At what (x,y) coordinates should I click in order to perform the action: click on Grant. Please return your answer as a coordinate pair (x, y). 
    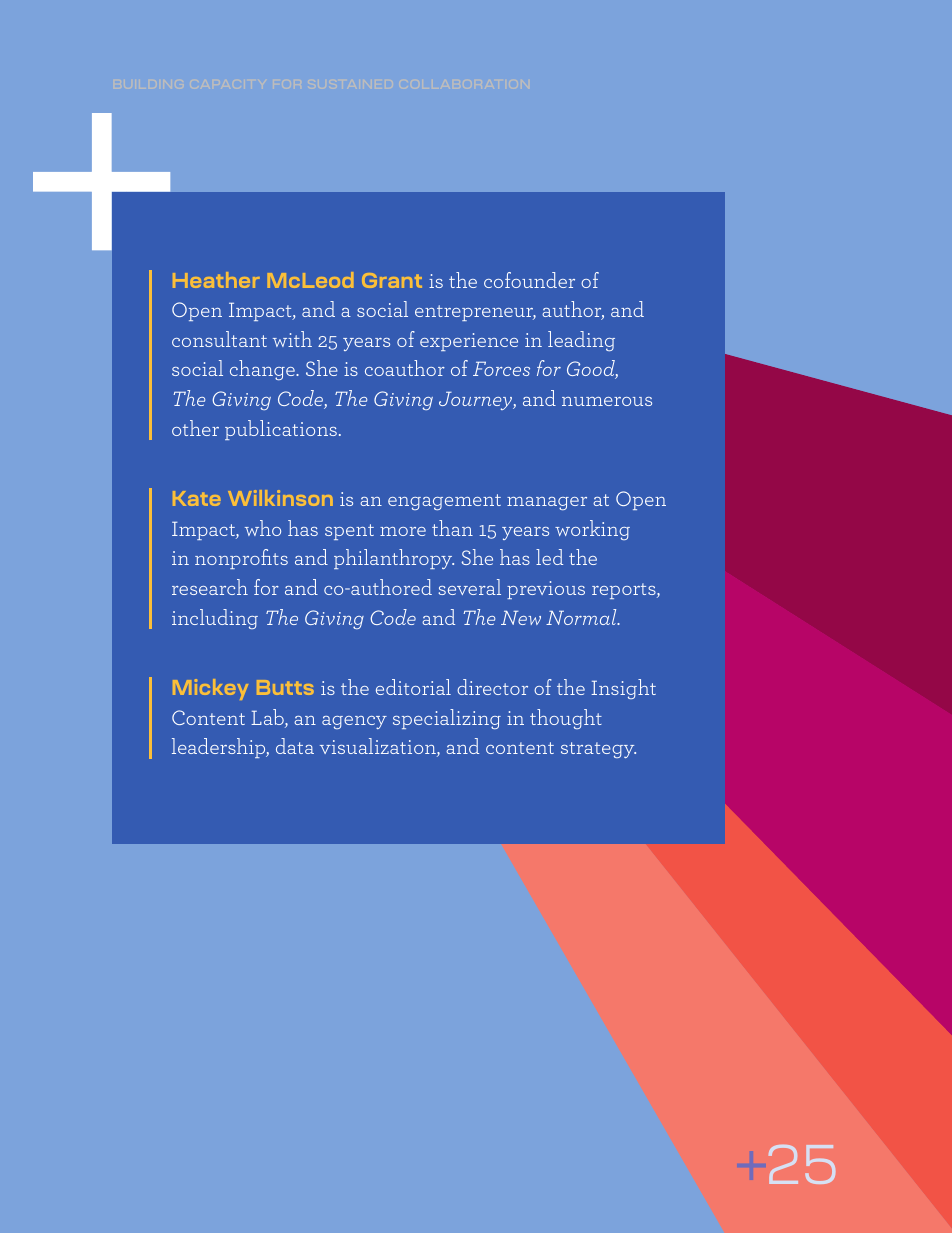
    Looking at the image, I should click on (392, 280).
